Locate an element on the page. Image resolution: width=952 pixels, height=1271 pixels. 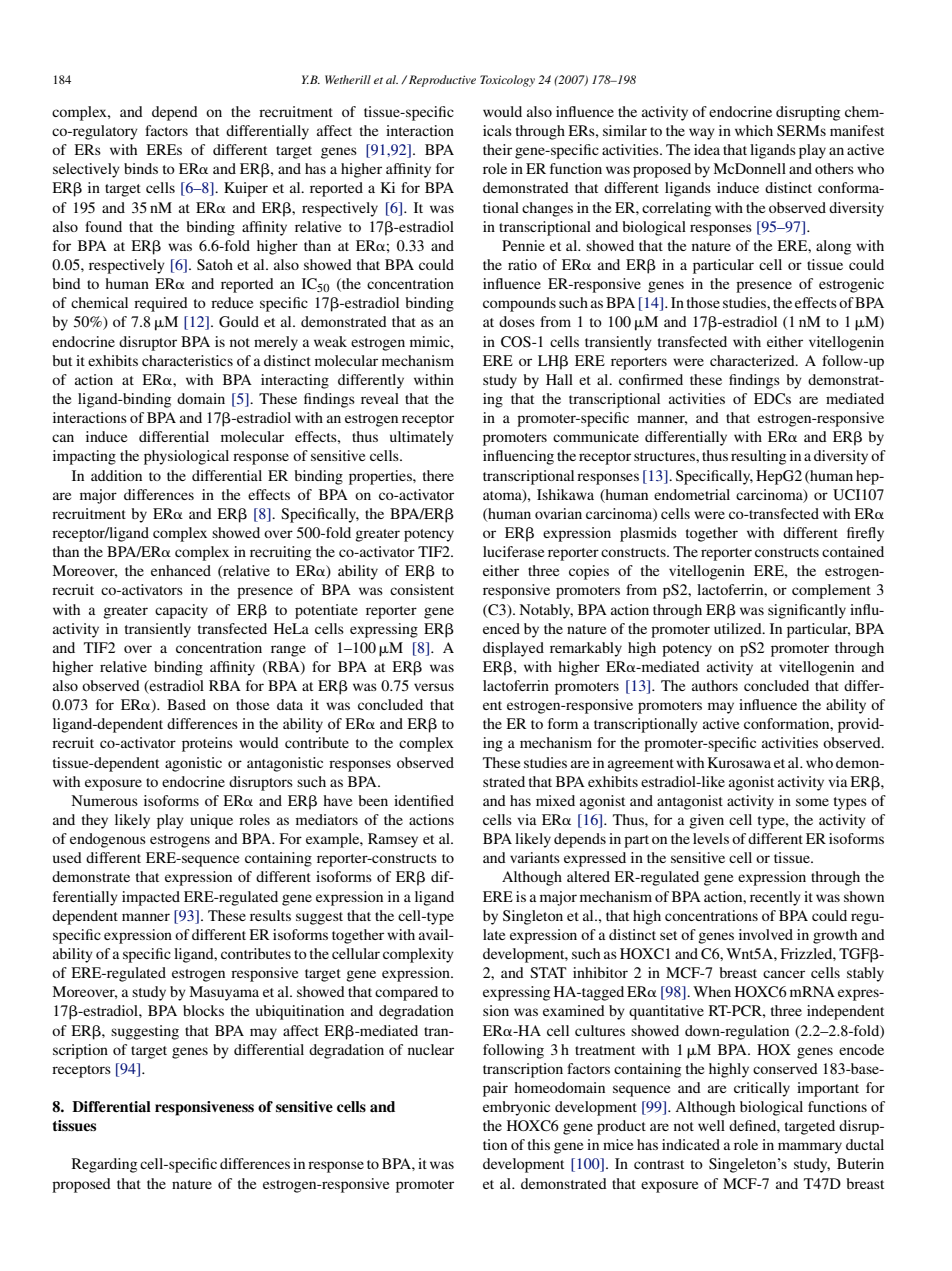
resulting is located at coordinates (758, 457).
